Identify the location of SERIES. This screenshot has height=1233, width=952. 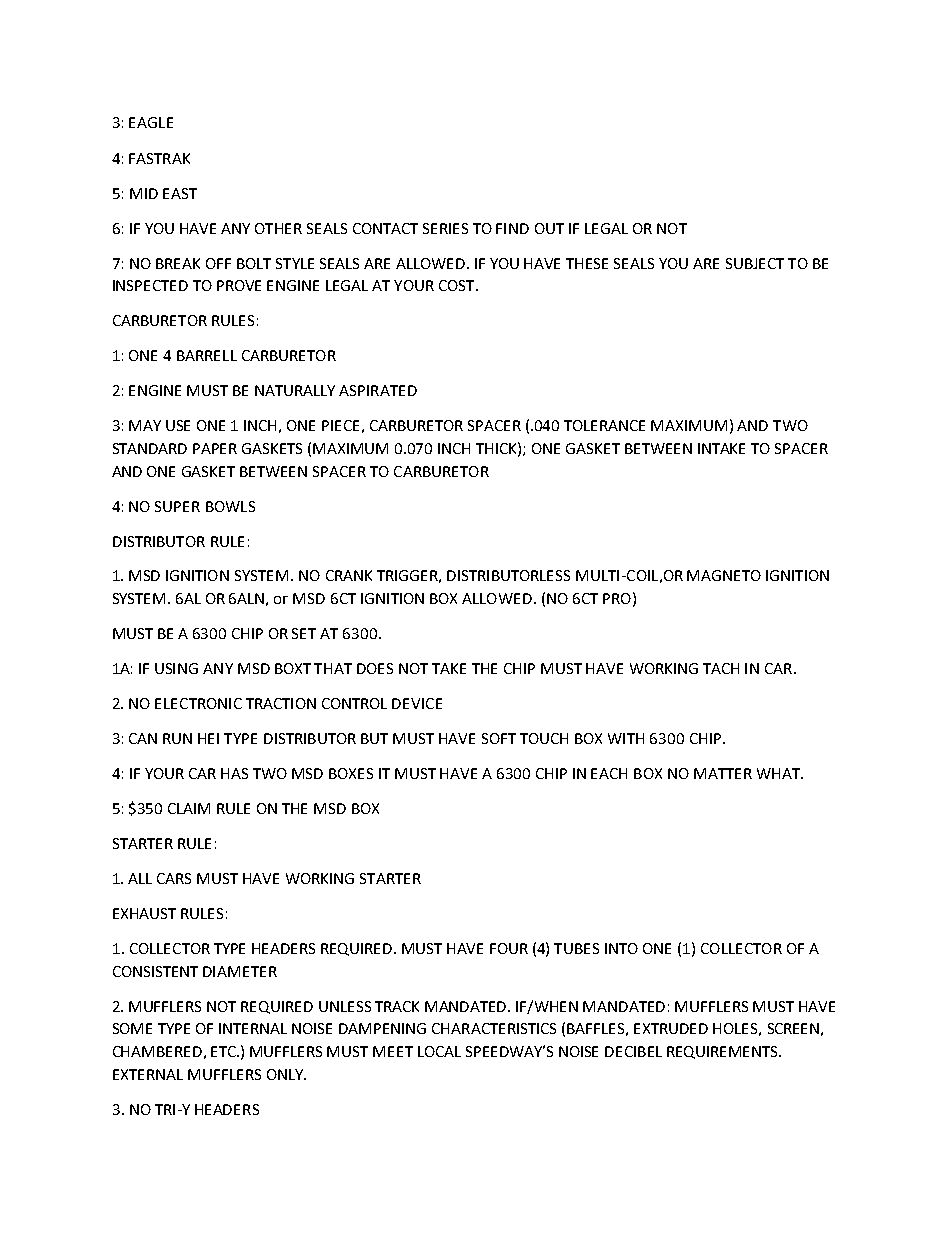
(445, 228).
